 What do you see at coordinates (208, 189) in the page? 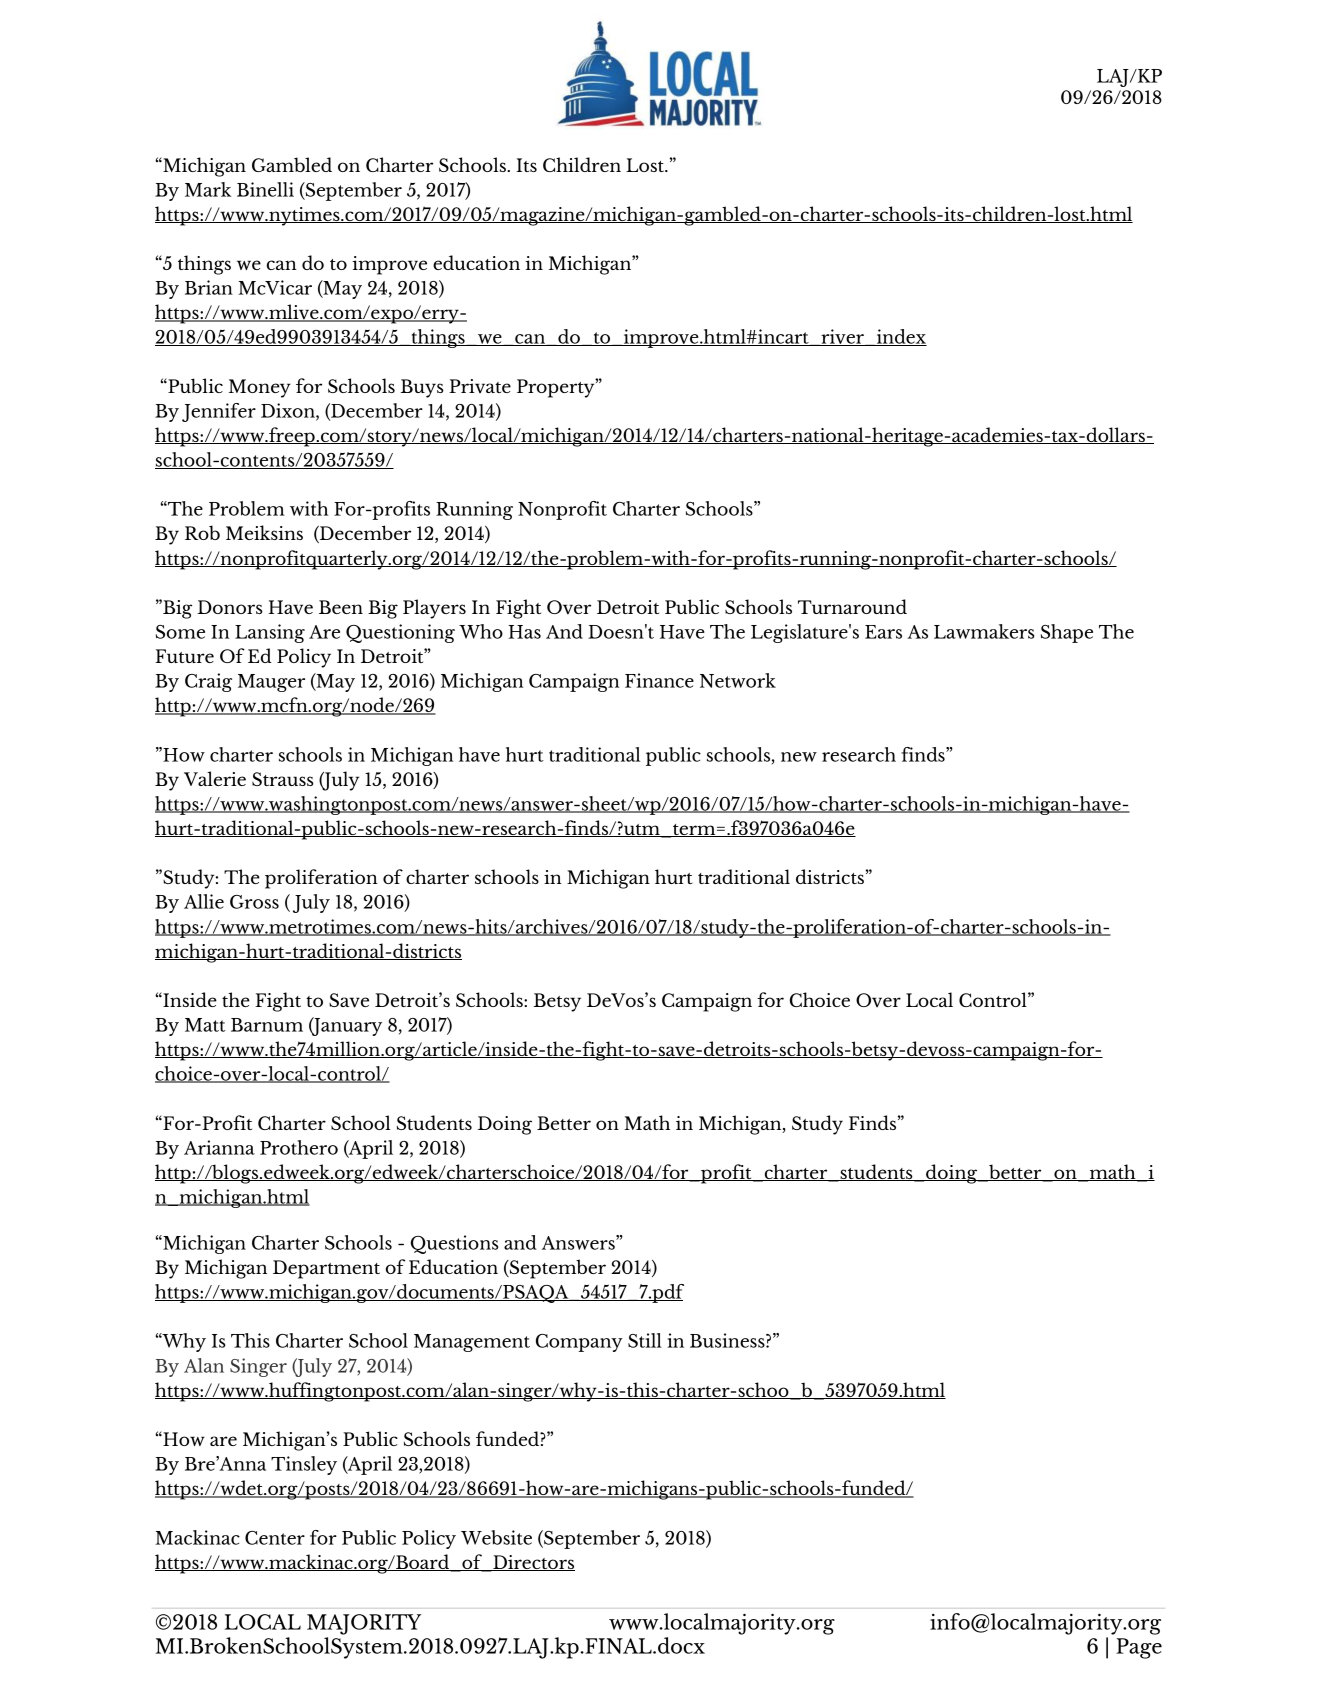
I see `Mark` at bounding box center [208, 189].
